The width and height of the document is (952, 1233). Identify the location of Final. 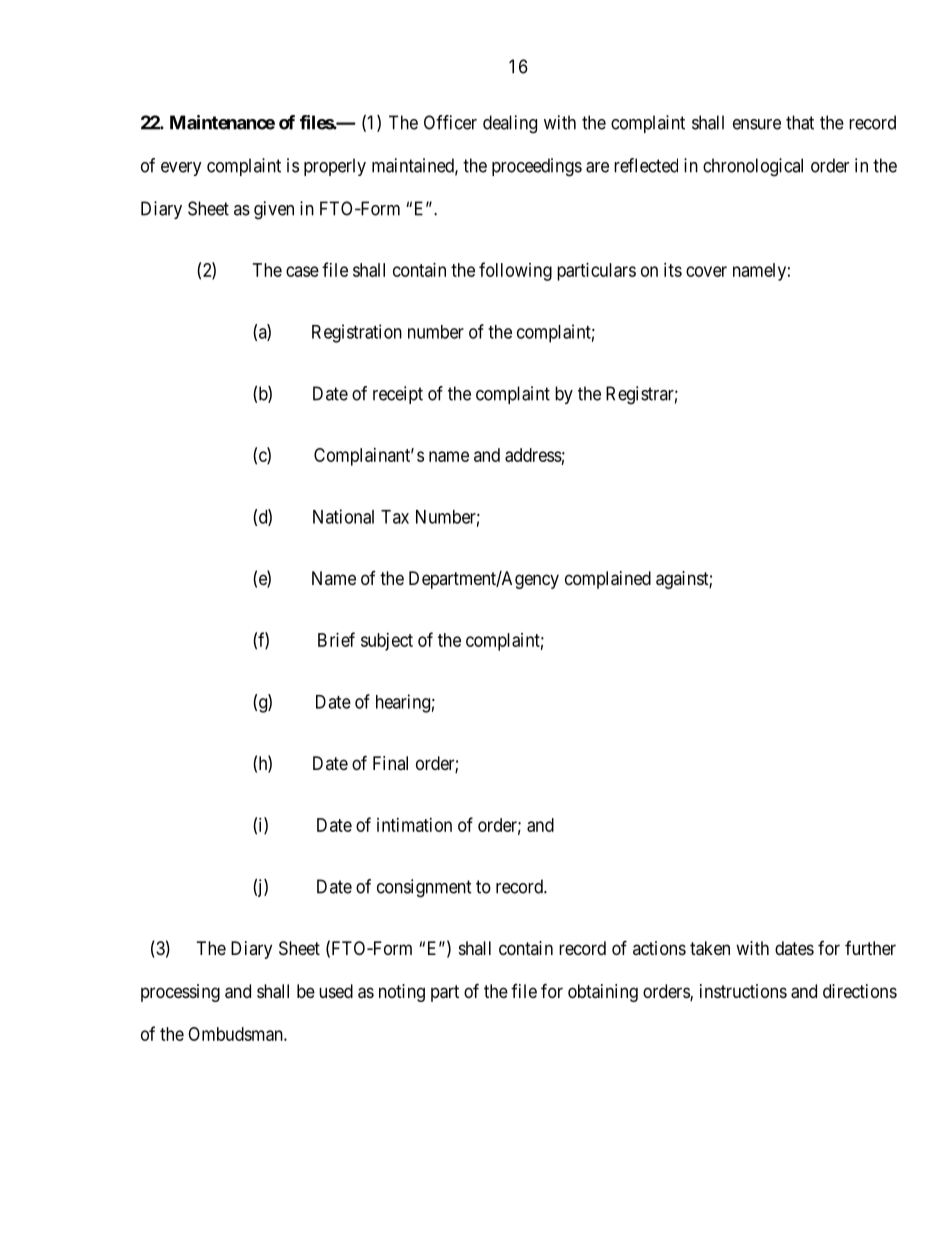
(390, 763).
